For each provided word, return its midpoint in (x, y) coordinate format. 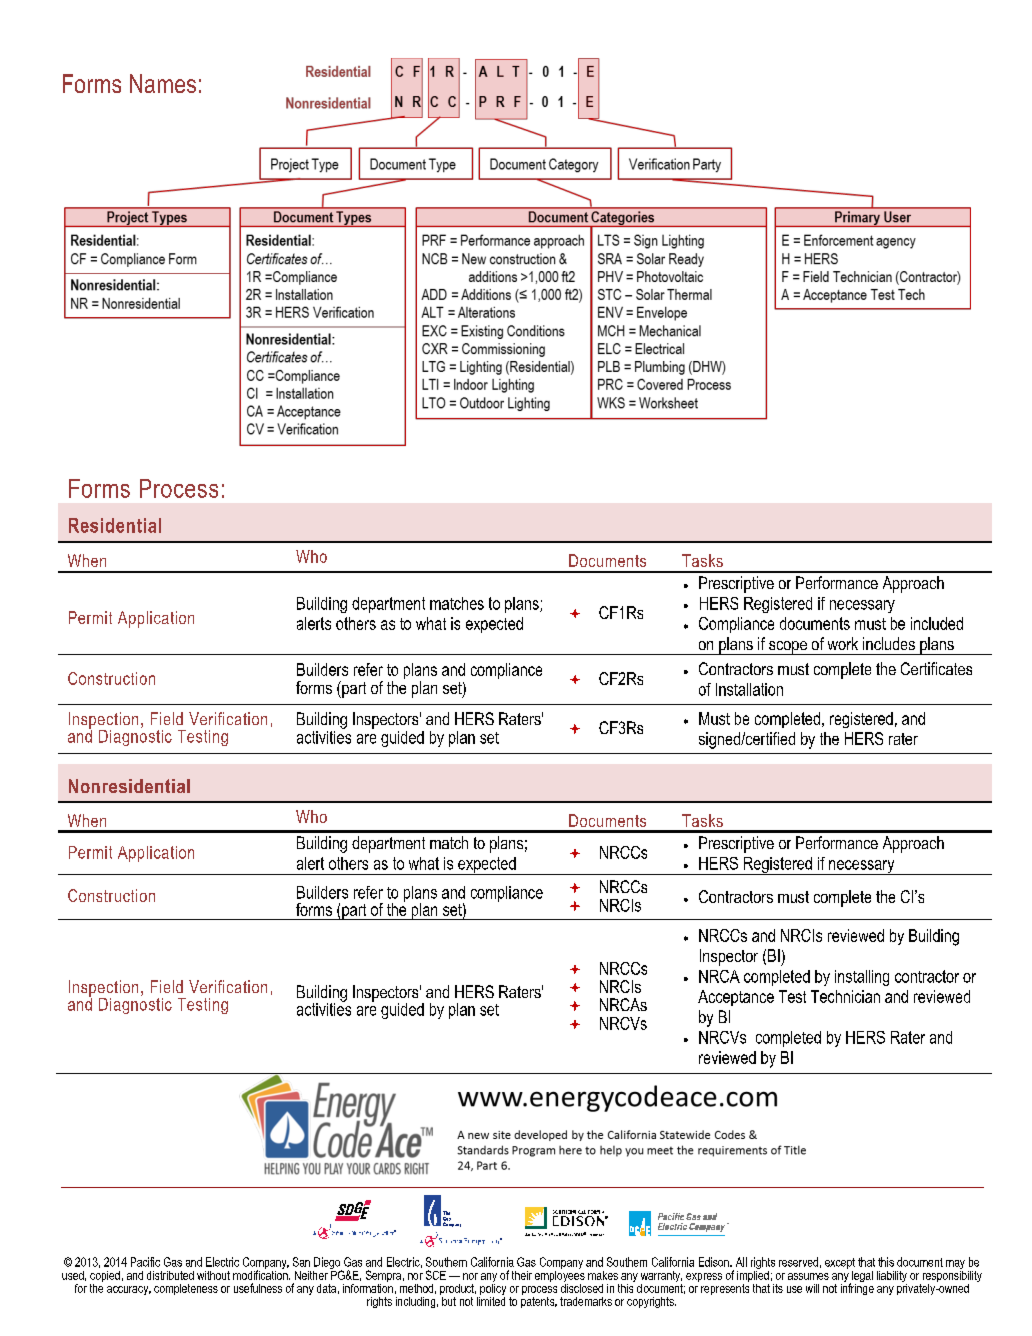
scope (788, 648)
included (937, 623)
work (843, 643)
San (301, 1262)
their (522, 1275)
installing (862, 978)
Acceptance (736, 998)
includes (889, 643)
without (213, 1275)
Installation (749, 689)
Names (163, 83)
